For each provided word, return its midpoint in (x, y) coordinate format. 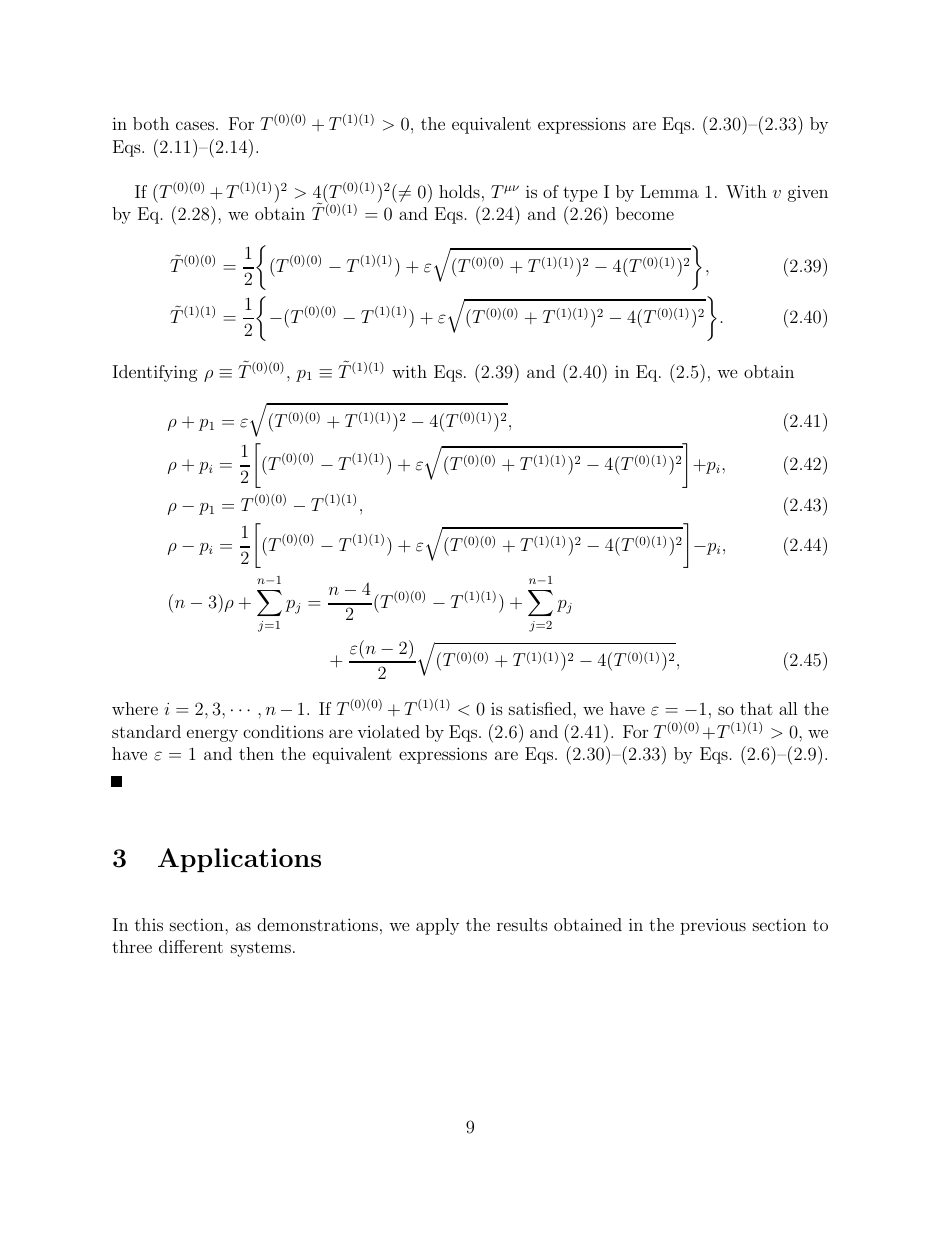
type (580, 194)
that (756, 708)
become (645, 213)
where (135, 708)
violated (388, 731)
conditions (283, 731)
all (788, 708)
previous (713, 927)
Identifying (155, 373)
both (151, 123)
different (191, 946)
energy (212, 735)
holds (459, 191)
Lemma (669, 191)
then (256, 753)
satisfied (541, 708)
